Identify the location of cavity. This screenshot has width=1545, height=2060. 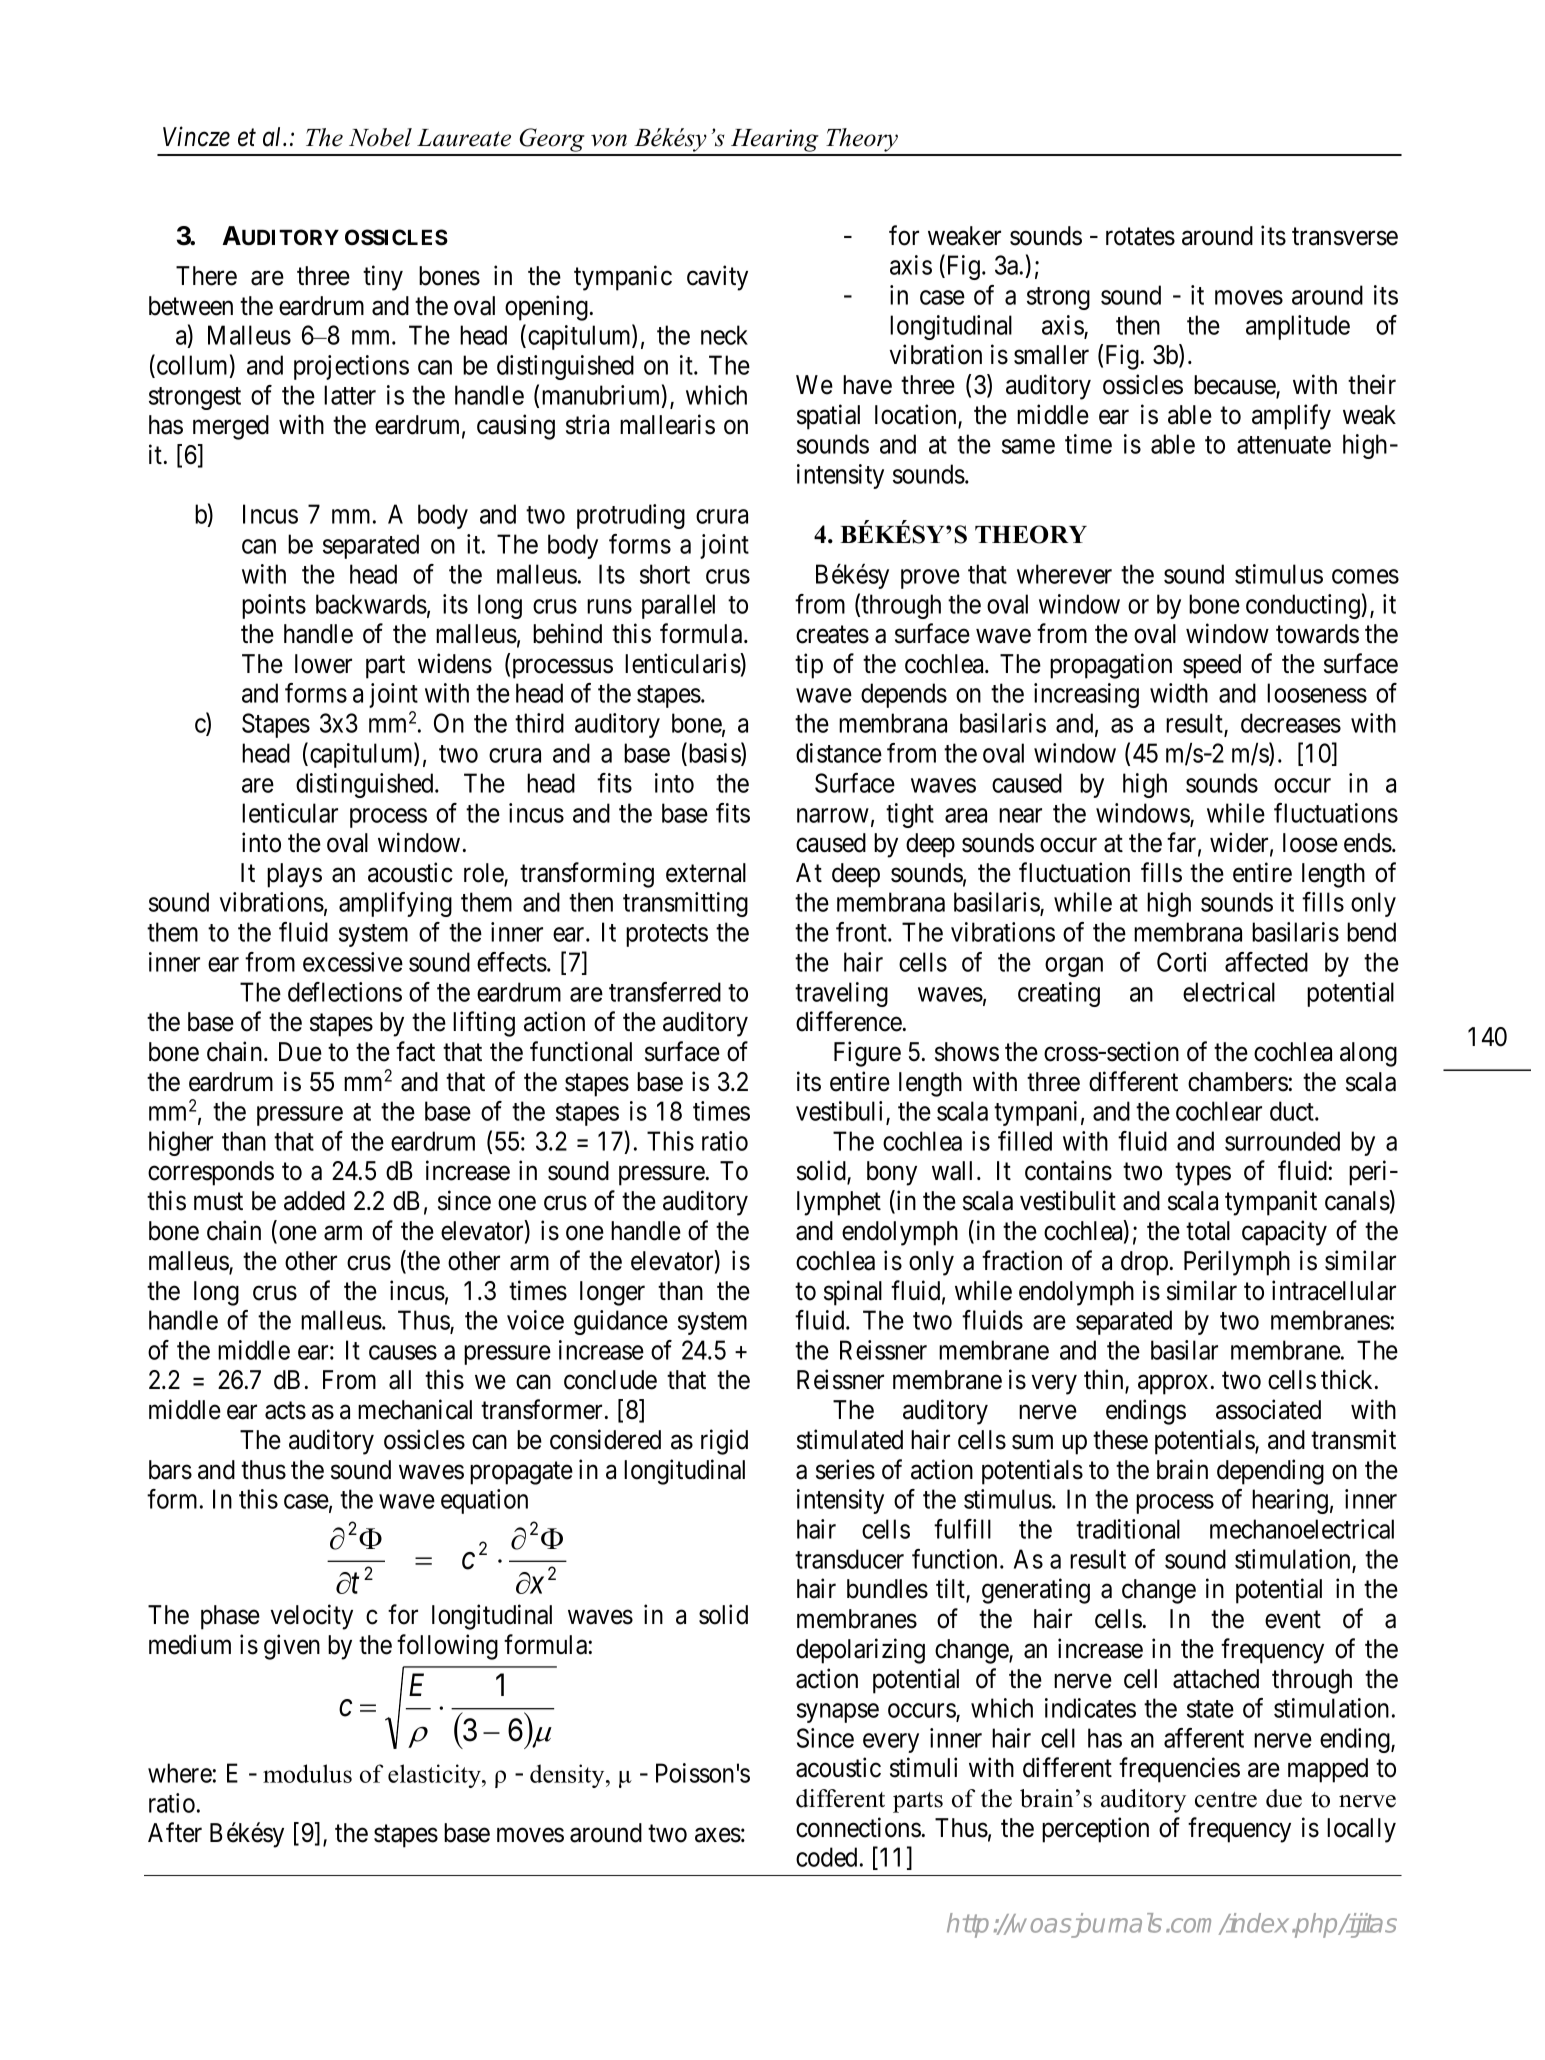
(717, 278).
